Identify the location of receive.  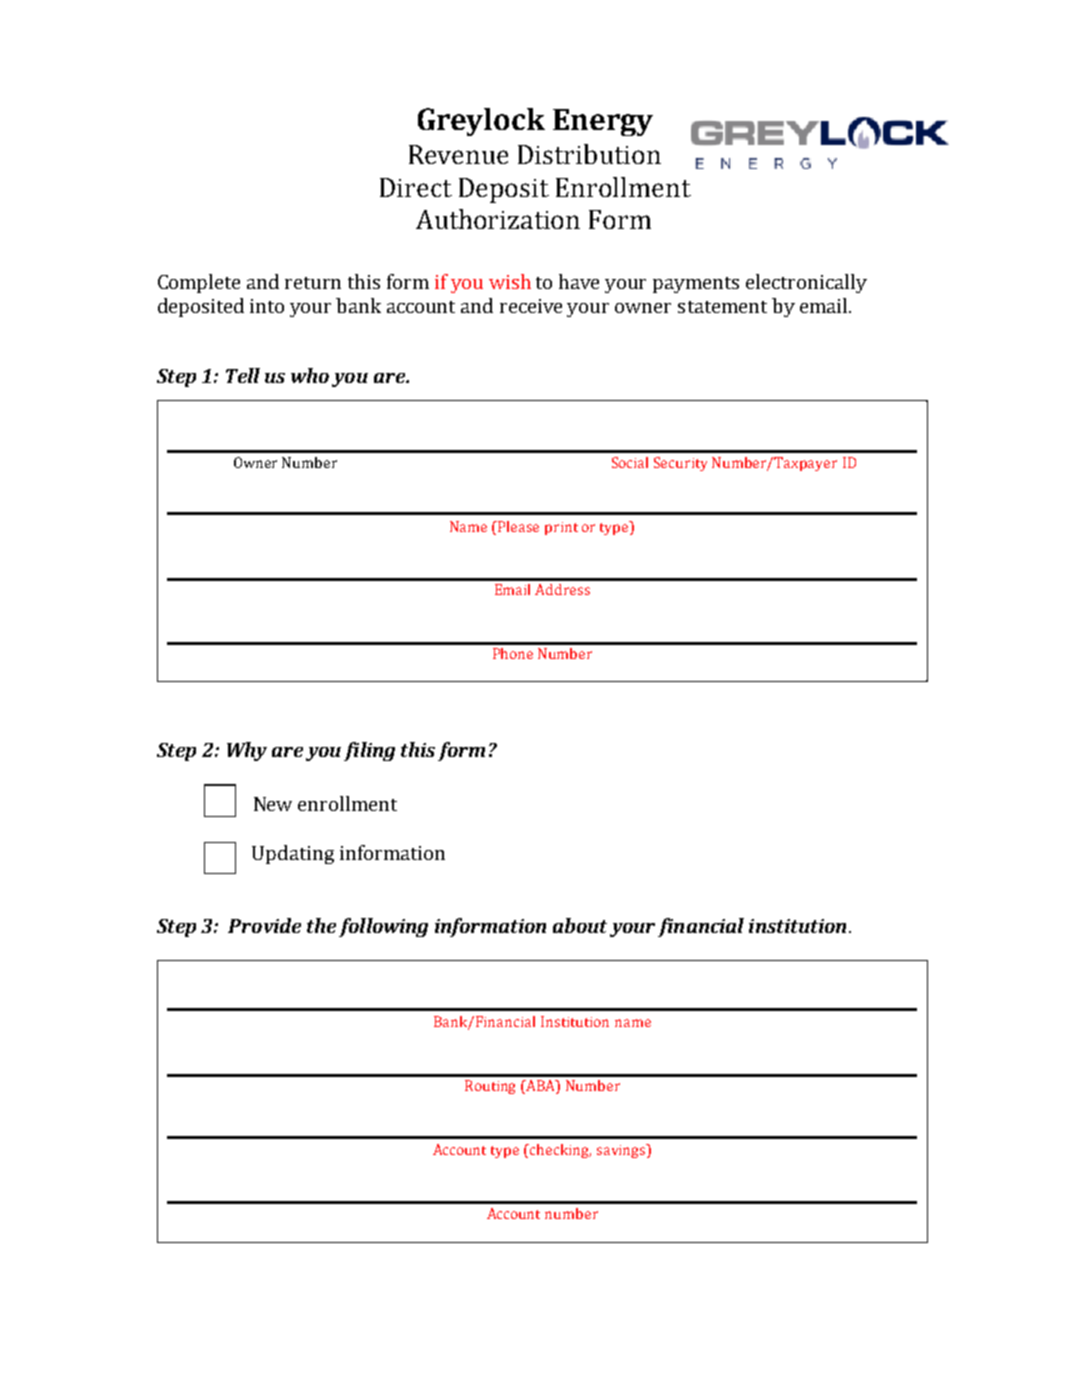
(531, 306).
